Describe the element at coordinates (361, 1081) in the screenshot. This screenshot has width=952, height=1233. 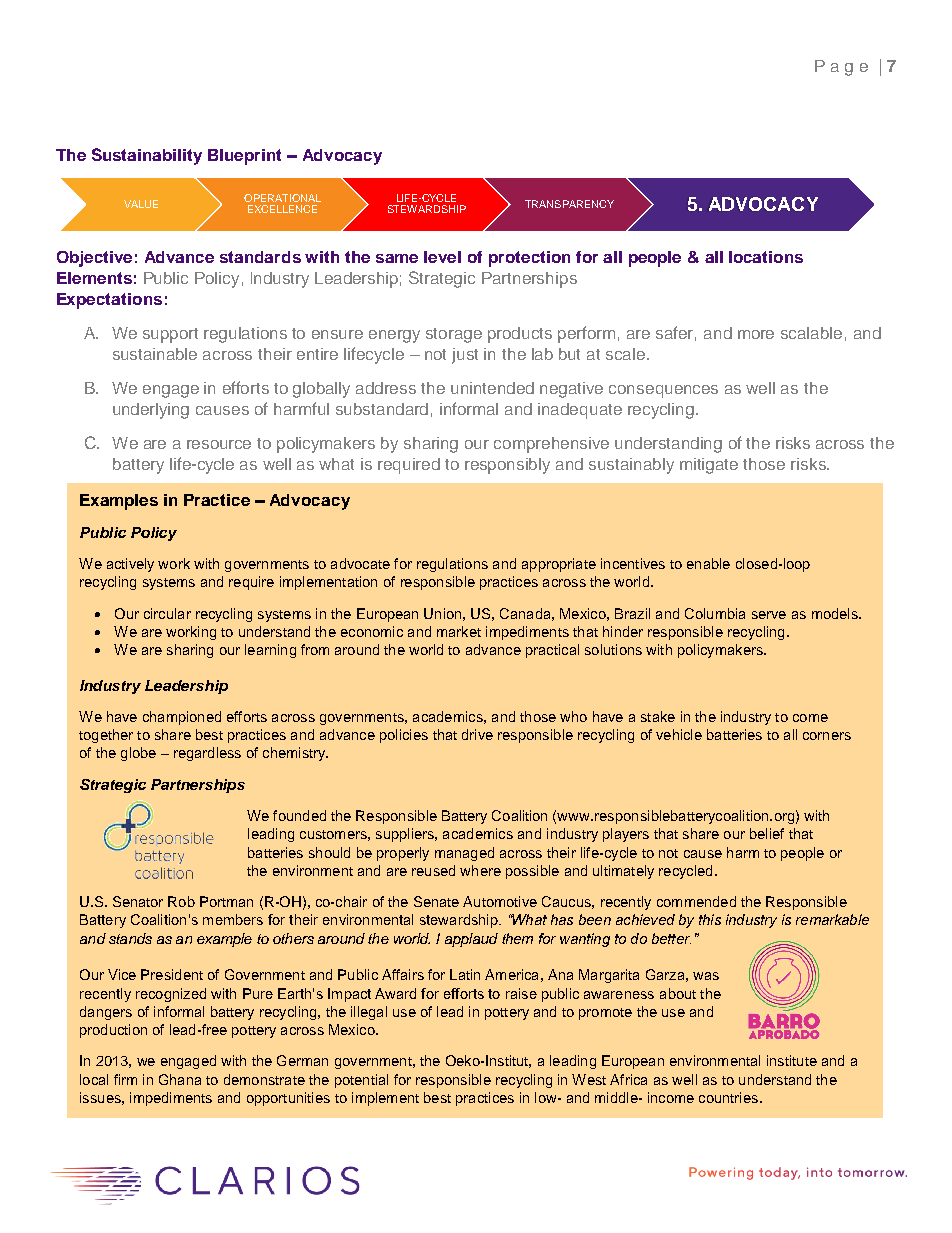
I see `potential` at that location.
